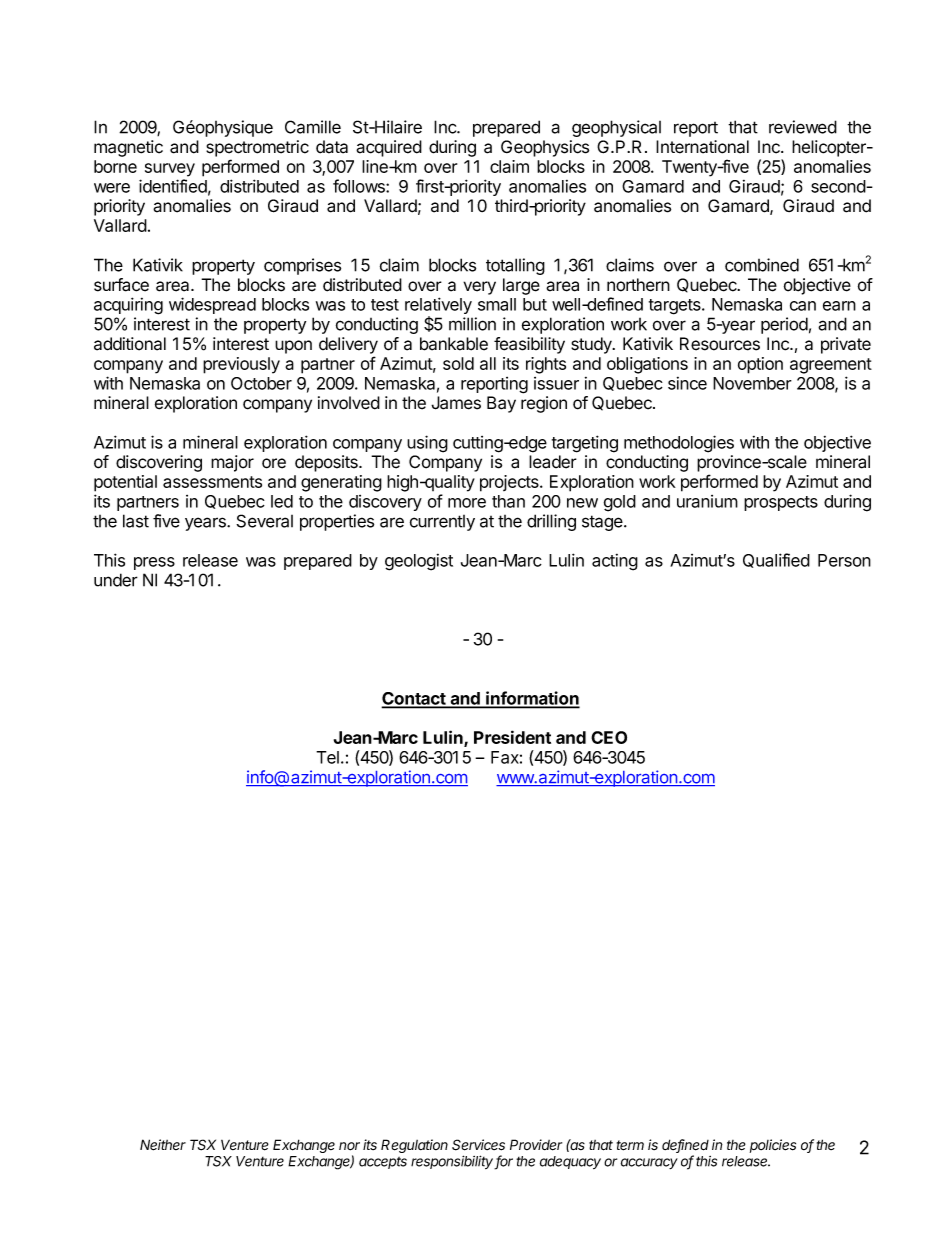 The height and width of the screenshot is (1233, 952). I want to click on Services, so click(478, 1145).
